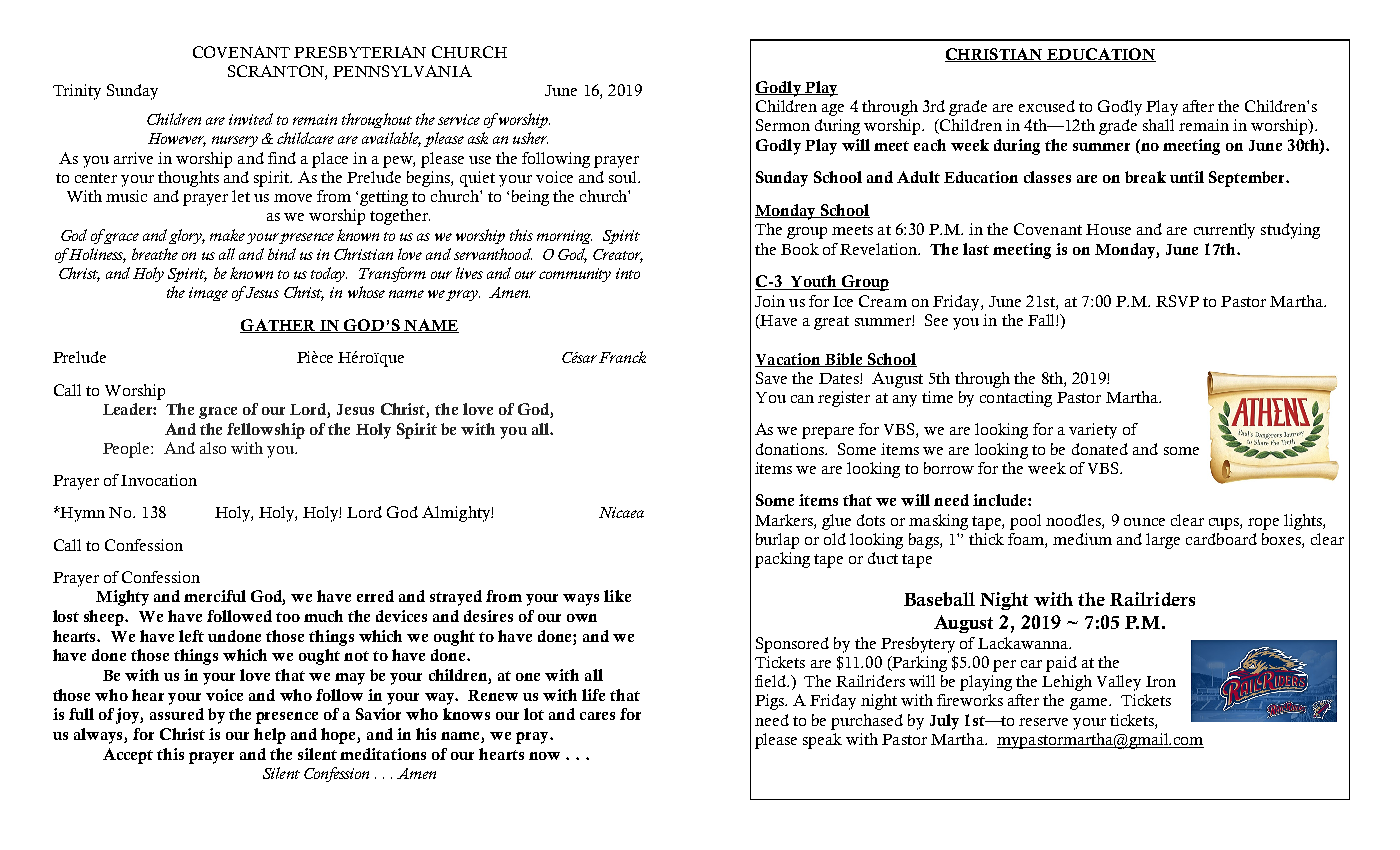 The width and height of the image is (1400, 850). I want to click on fellowship, so click(266, 431).
